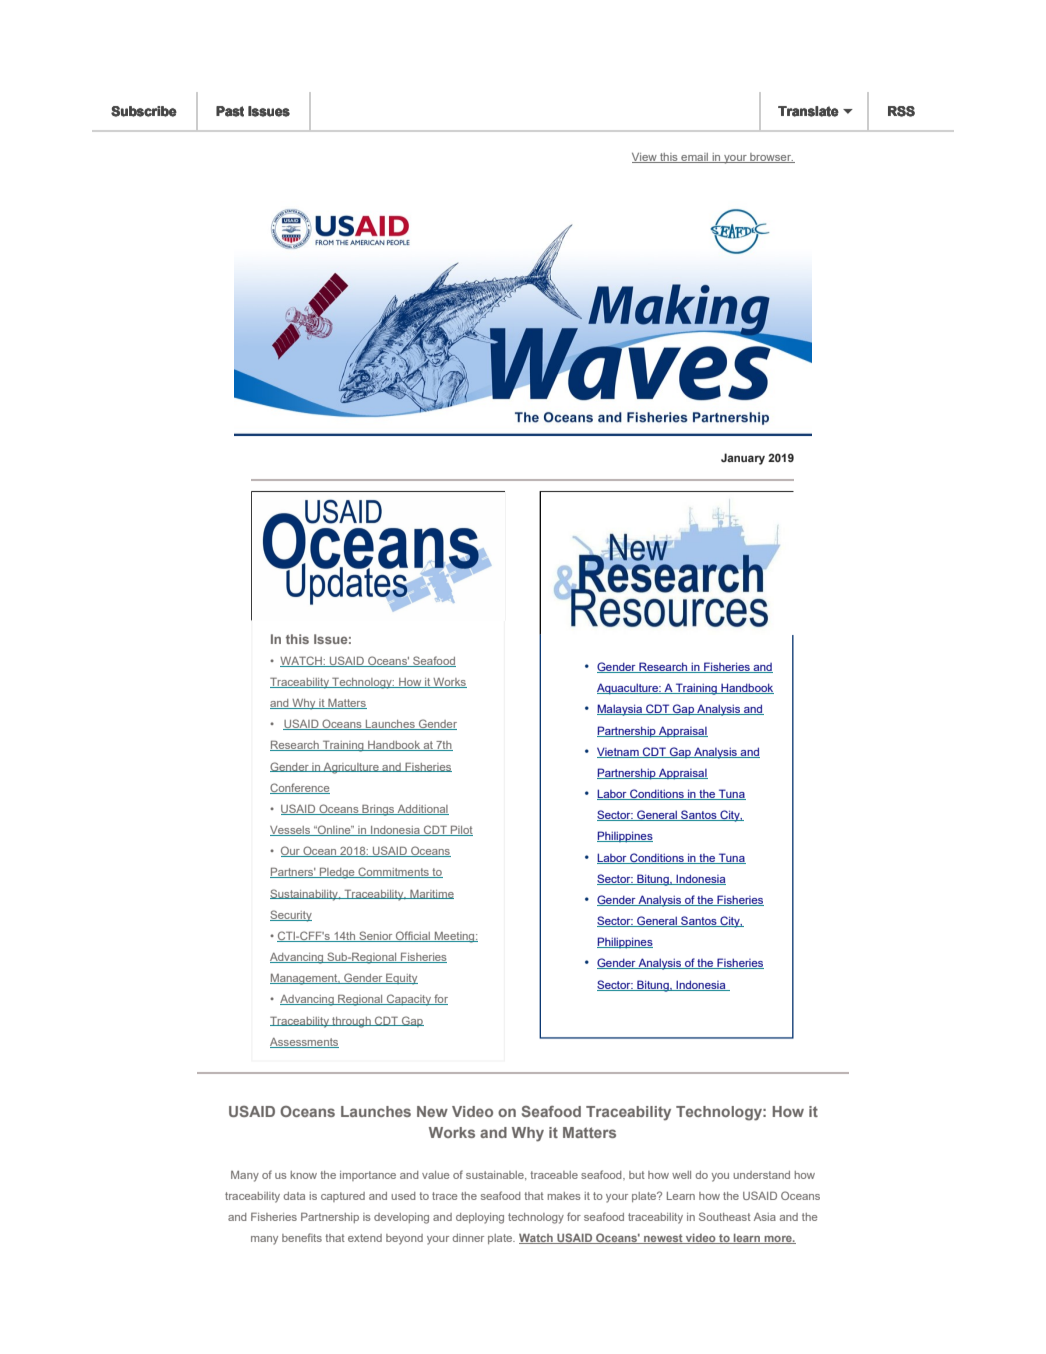  Describe the element at coordinates (294, 1196) in the image. I see `data` at that location.
